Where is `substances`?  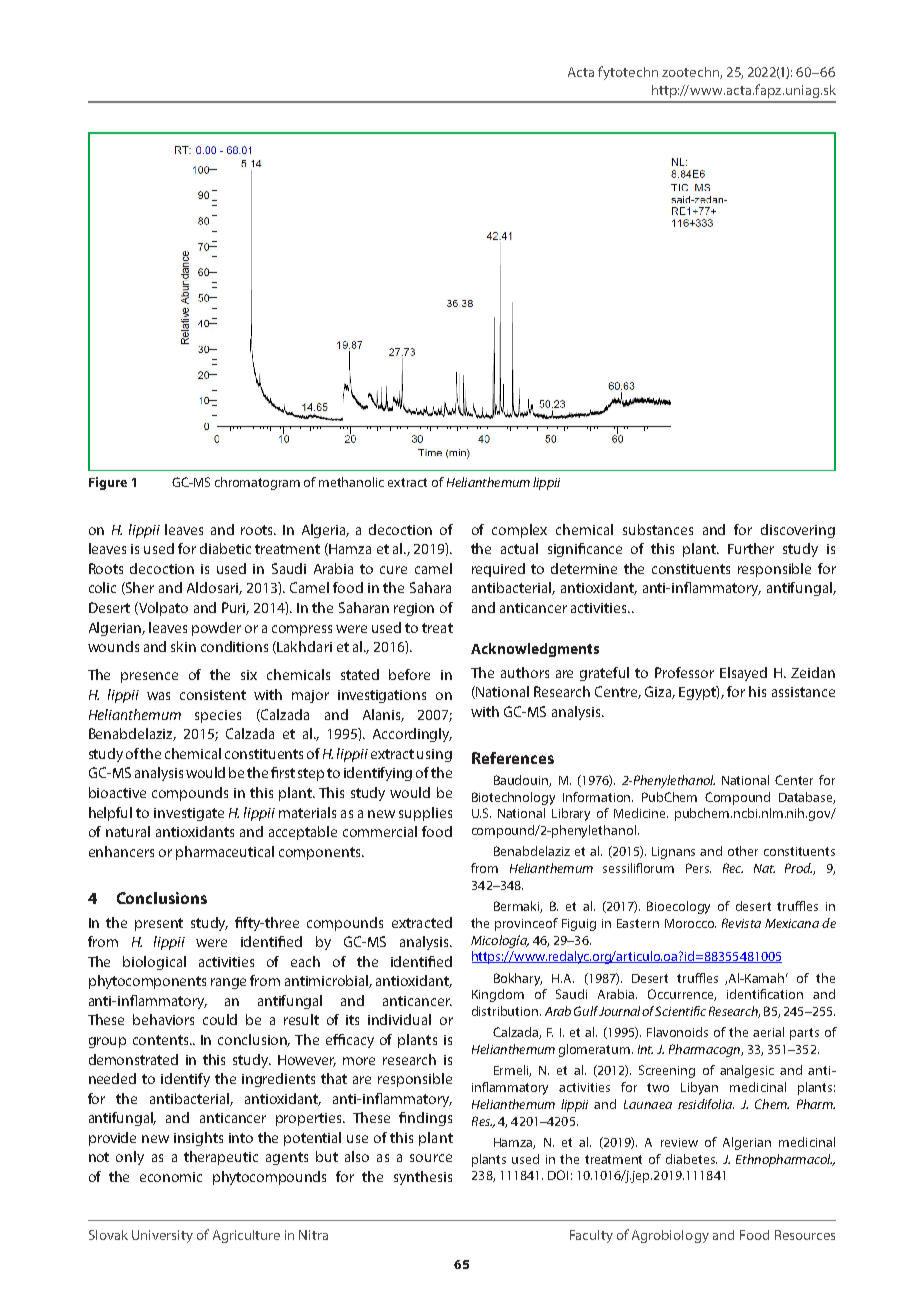 substances is located at coordinates (658, 529).
